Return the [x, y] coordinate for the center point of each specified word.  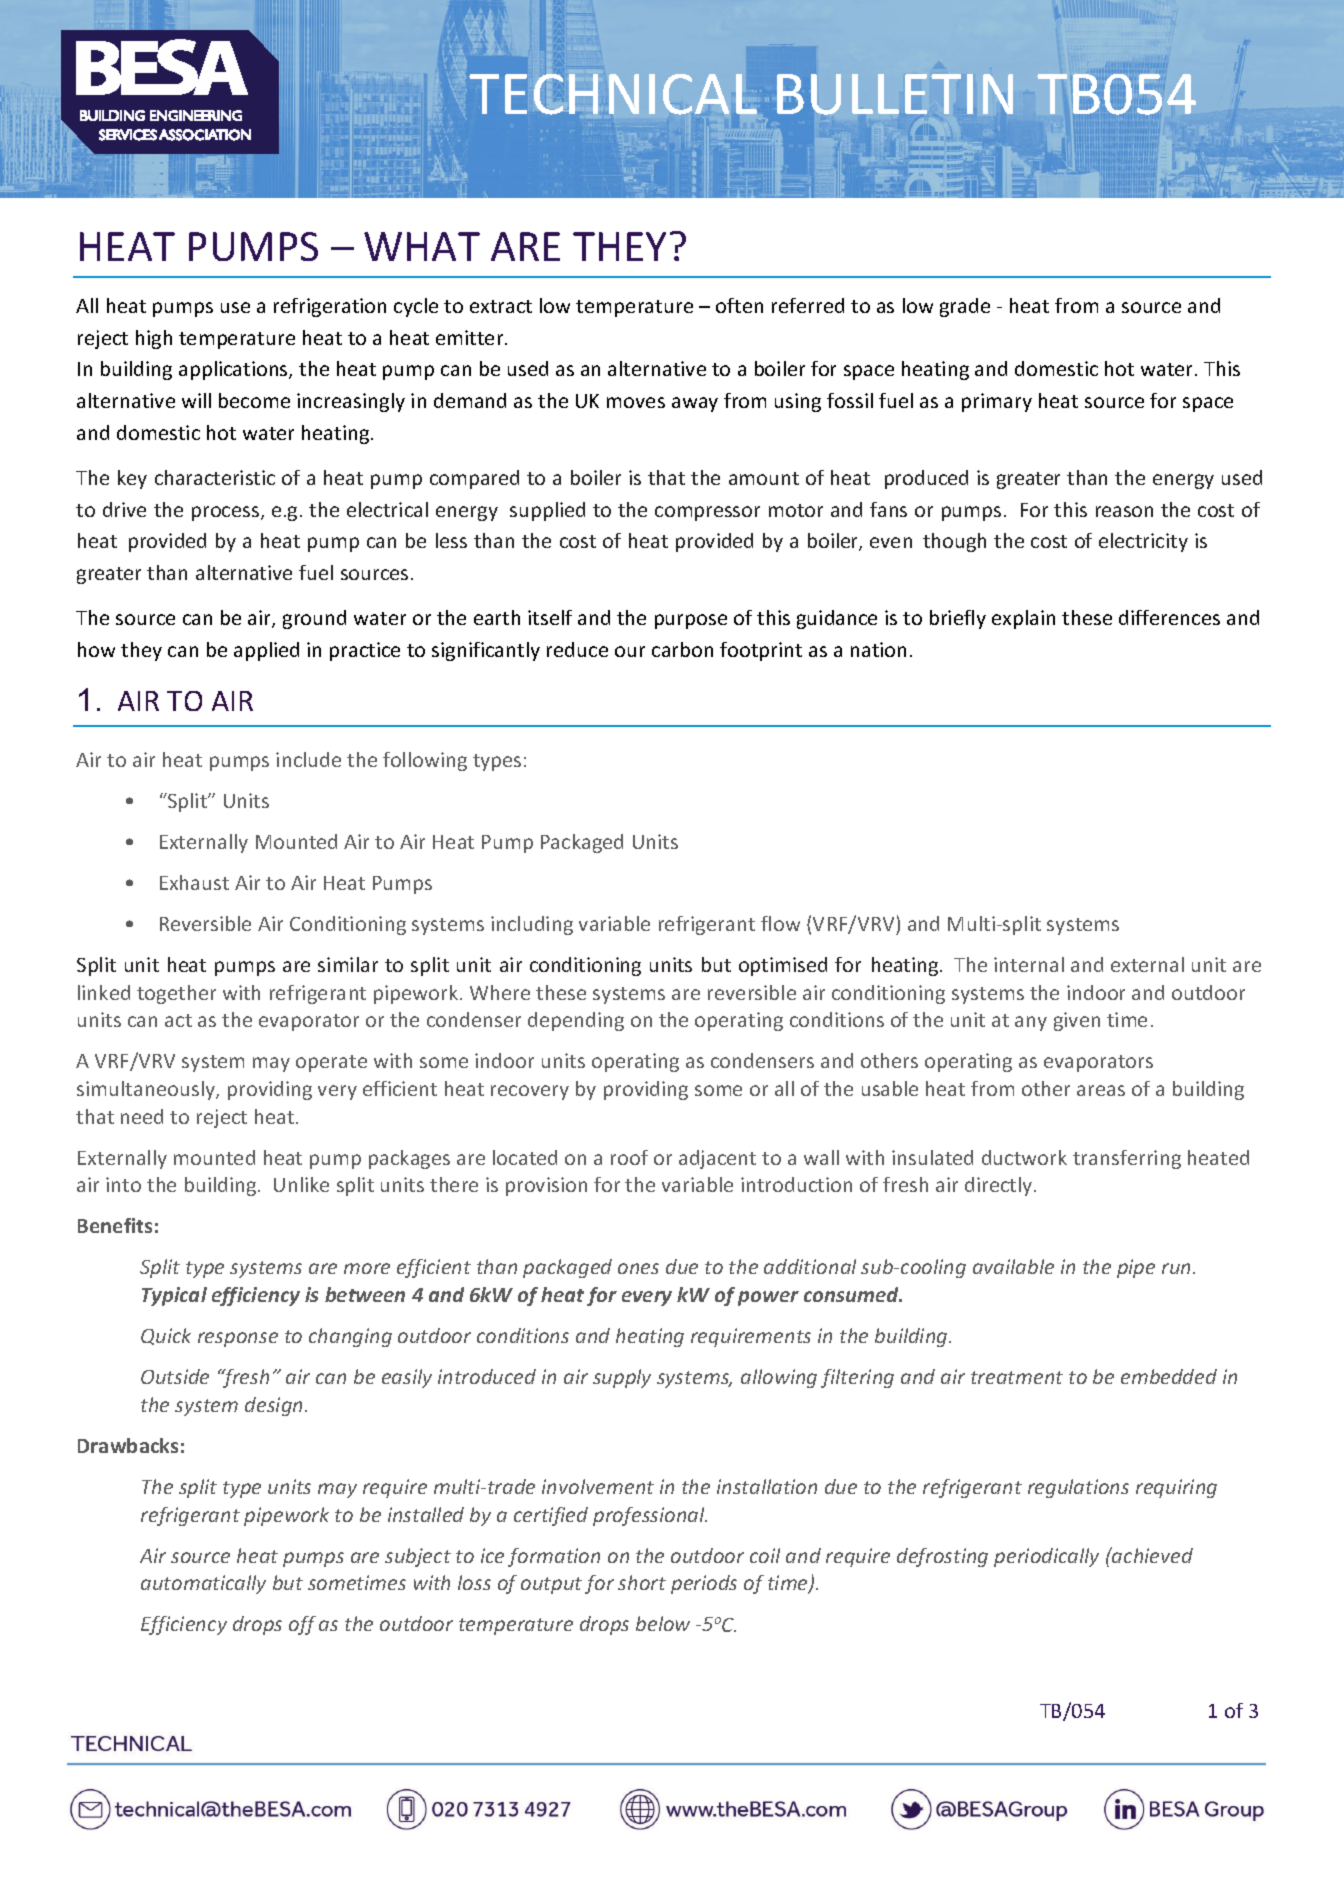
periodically [1046, 1557]
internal [1029, 964]
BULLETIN [895, 94]
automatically [203, 1584]
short [642, 1582]
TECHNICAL [613, 94]
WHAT [422, 246]
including [532, 925]
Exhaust [194, 882]
